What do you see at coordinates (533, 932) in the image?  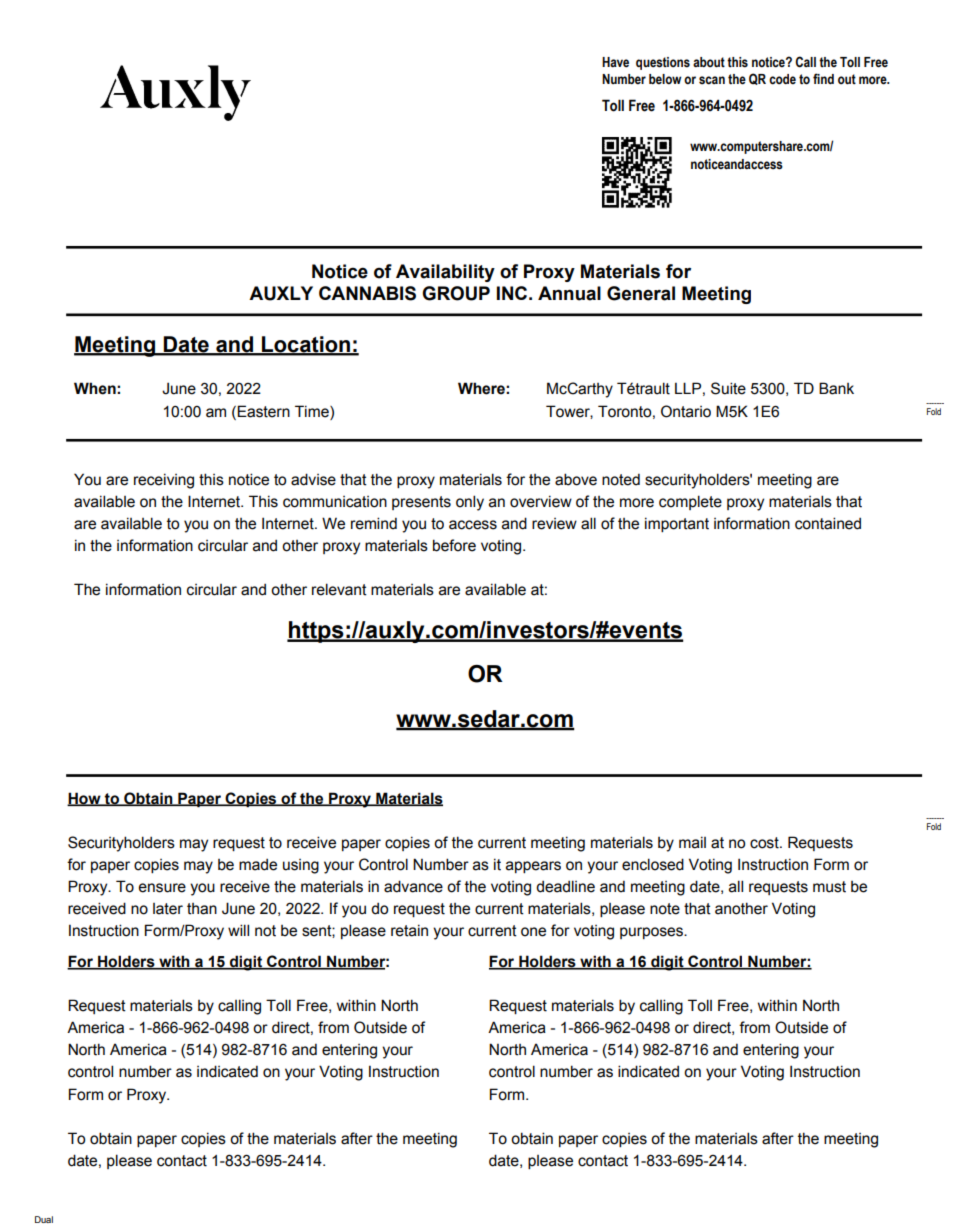 I see `one` at bounding box center [533, 932].
